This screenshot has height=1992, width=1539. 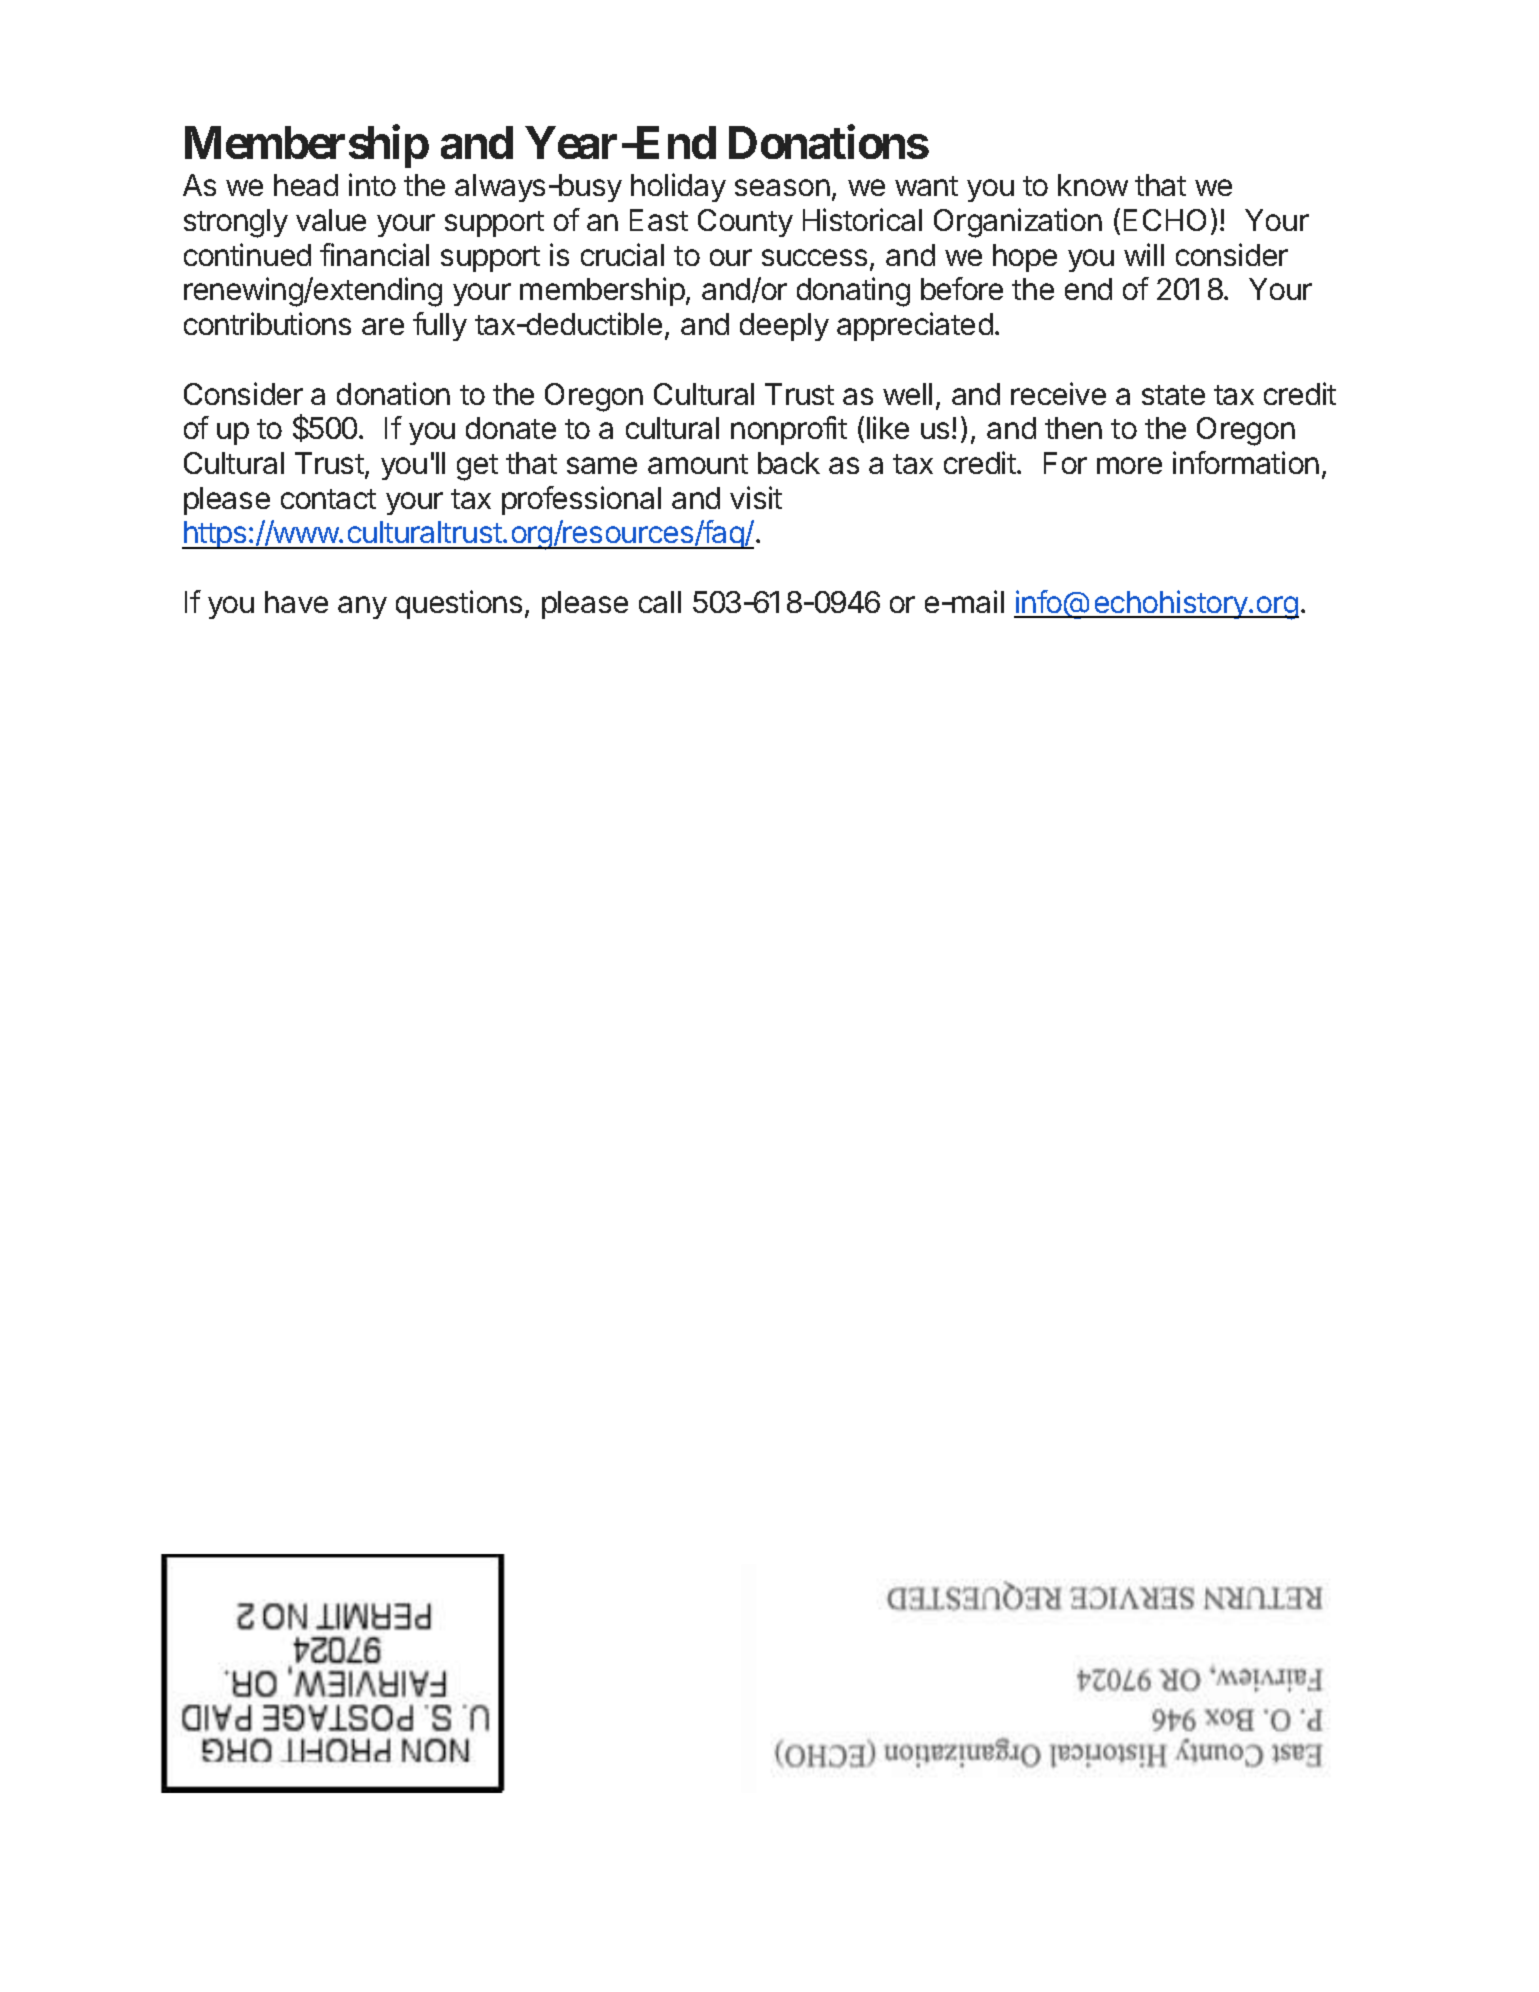 I want to click on into, so click(x=372, y=184).
